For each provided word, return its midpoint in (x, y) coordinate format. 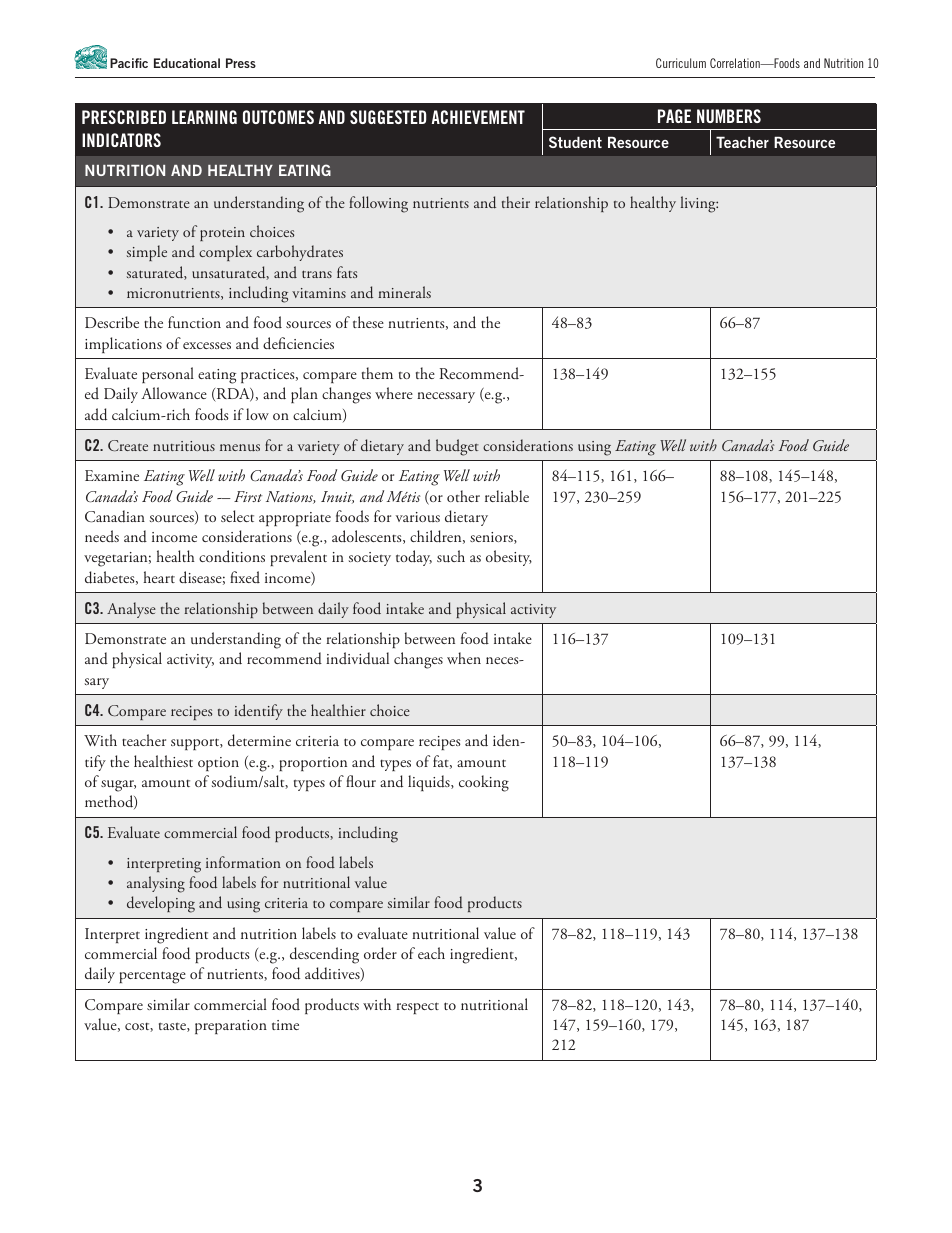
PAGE (674, 116)
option (218, 764)
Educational (187, 63)
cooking (484, 783)
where (394, 393)
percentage (152, 977)
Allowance (174, 393)
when (464, 658)
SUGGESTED (388, 117)
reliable (507, 496)
